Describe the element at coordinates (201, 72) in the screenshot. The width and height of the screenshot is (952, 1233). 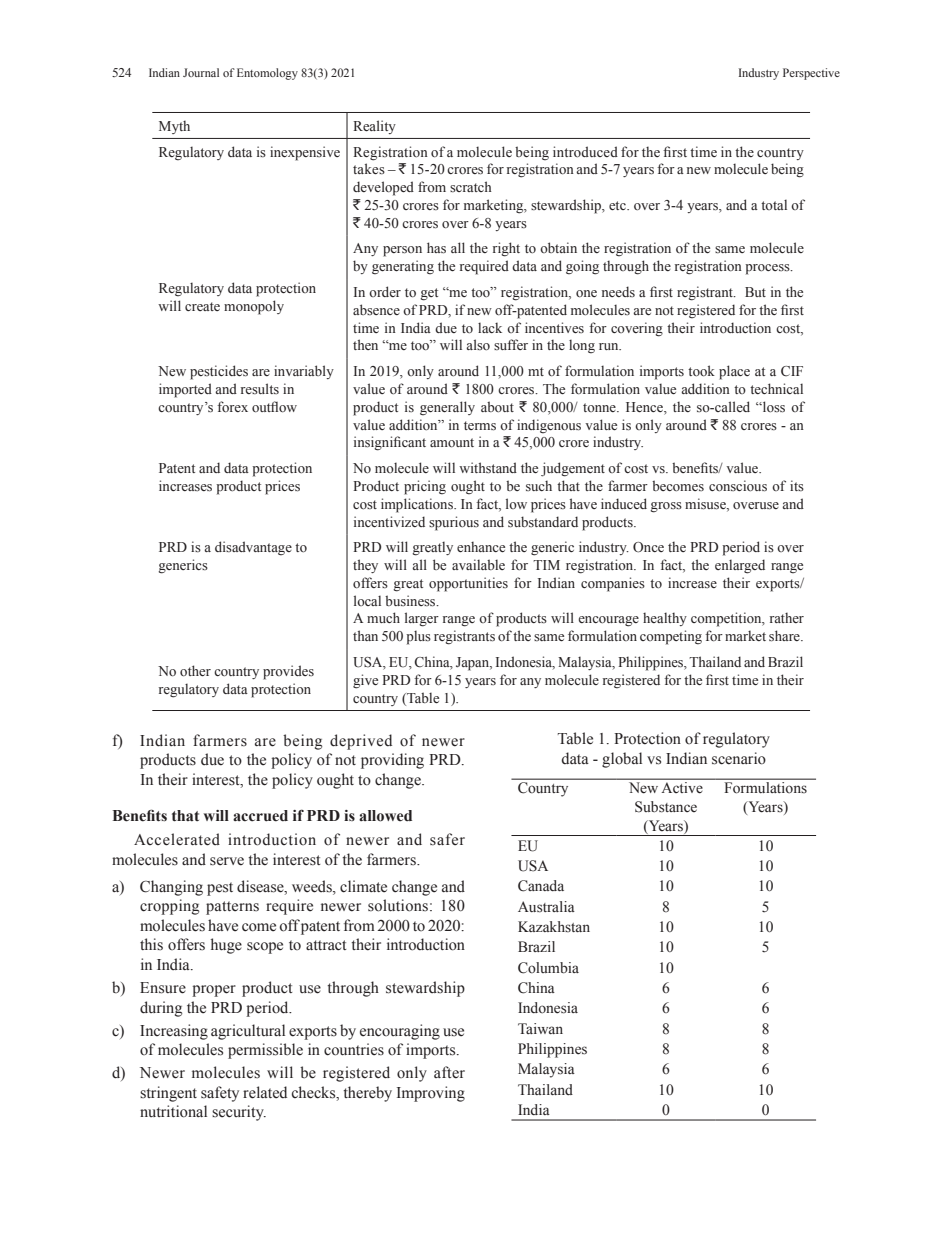
I see `Journal` at that location.
